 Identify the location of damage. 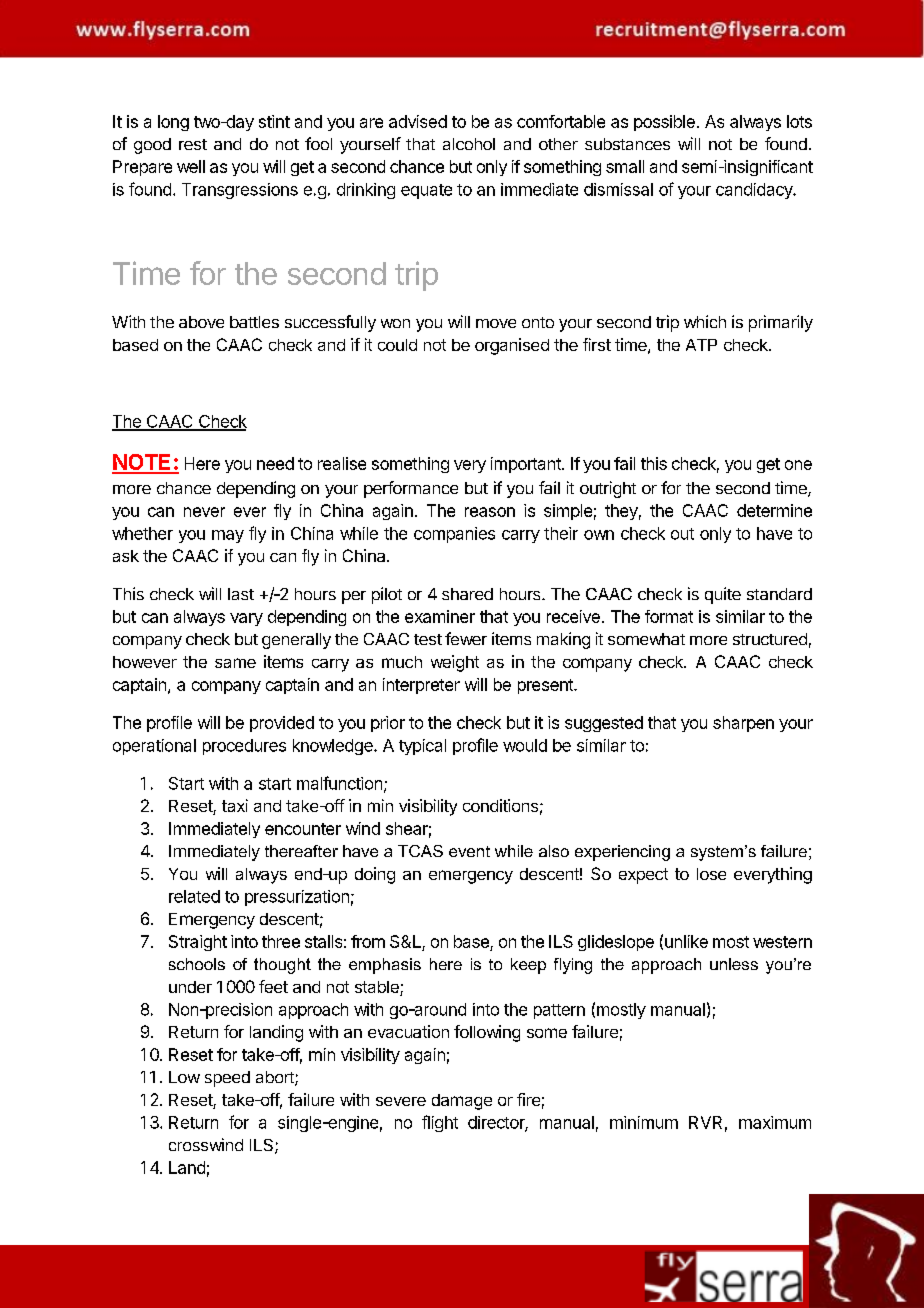
(462, 1102).
